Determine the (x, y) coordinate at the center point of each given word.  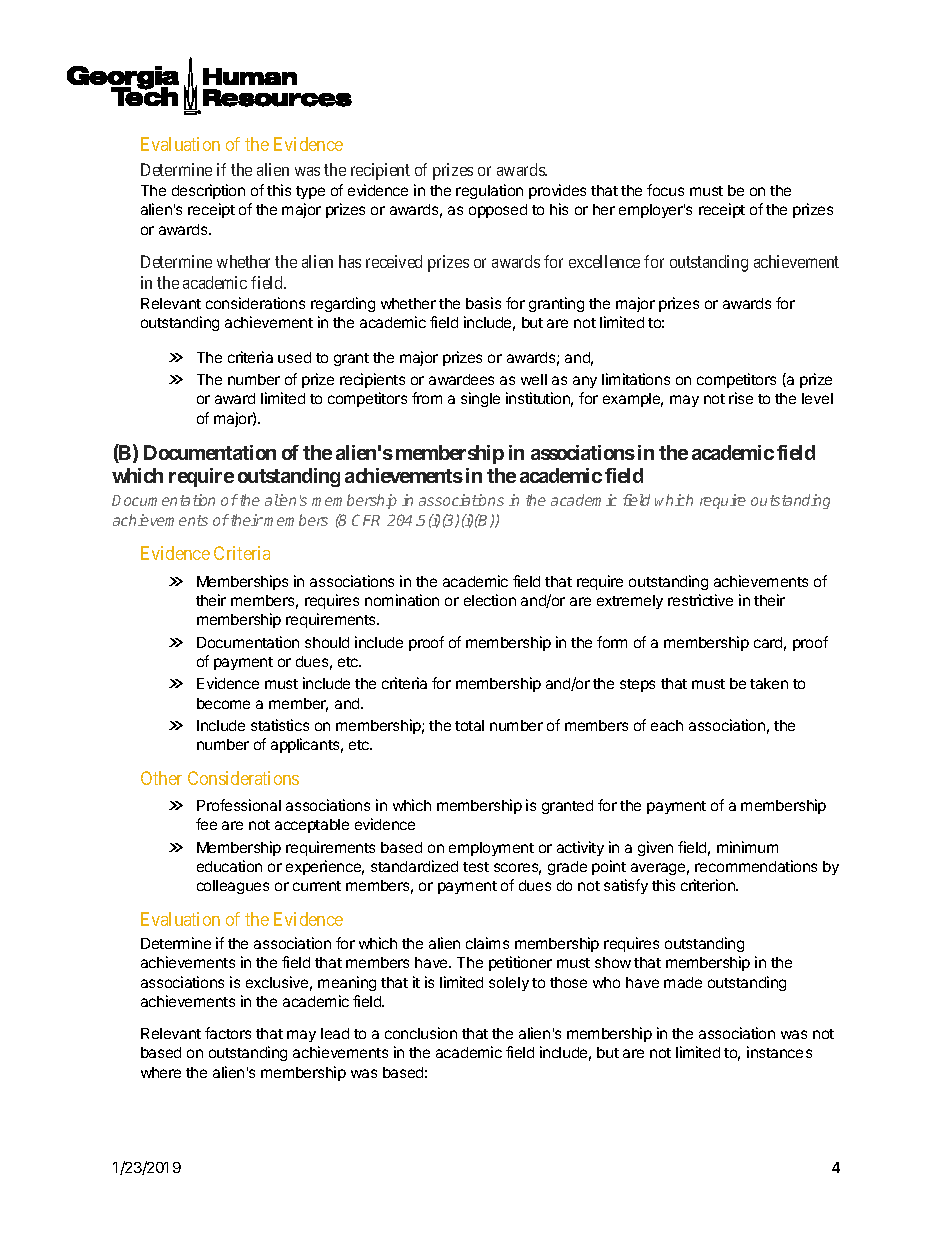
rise (741, 398)
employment (491, 849)
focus (665, 190)
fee (206, 824)
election (490, 600)
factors (228, 1033)
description (208, 191)
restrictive (700, 600)
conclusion (421, 1033)
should (327, 642)
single (480, 399)
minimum (747, 847)
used (294, 357)
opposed (498, 211)
